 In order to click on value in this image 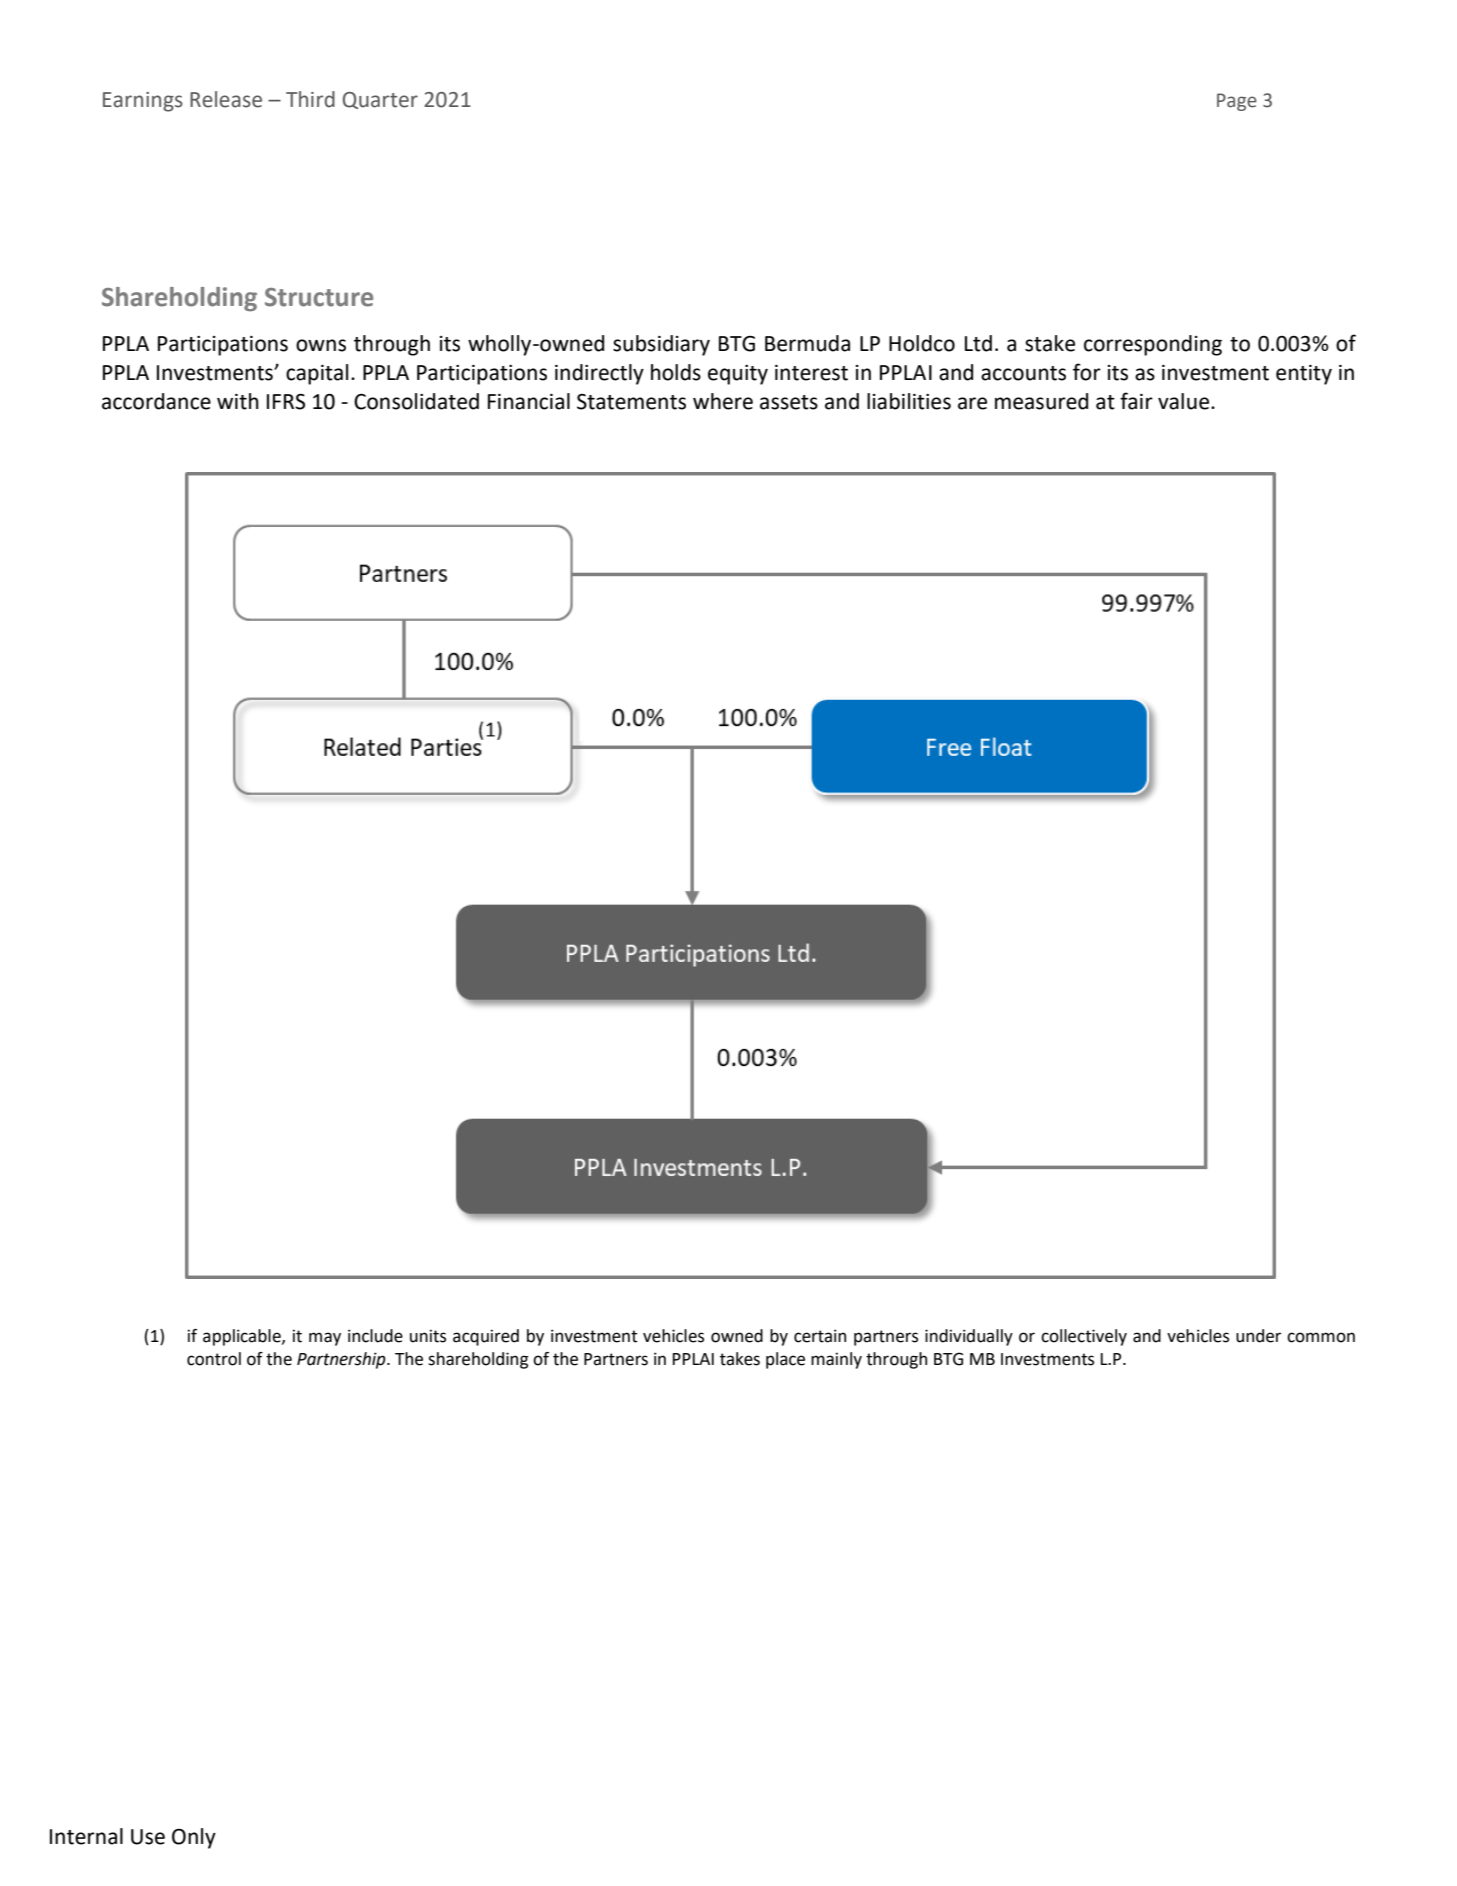, I will do `click(1183, 401)`.
